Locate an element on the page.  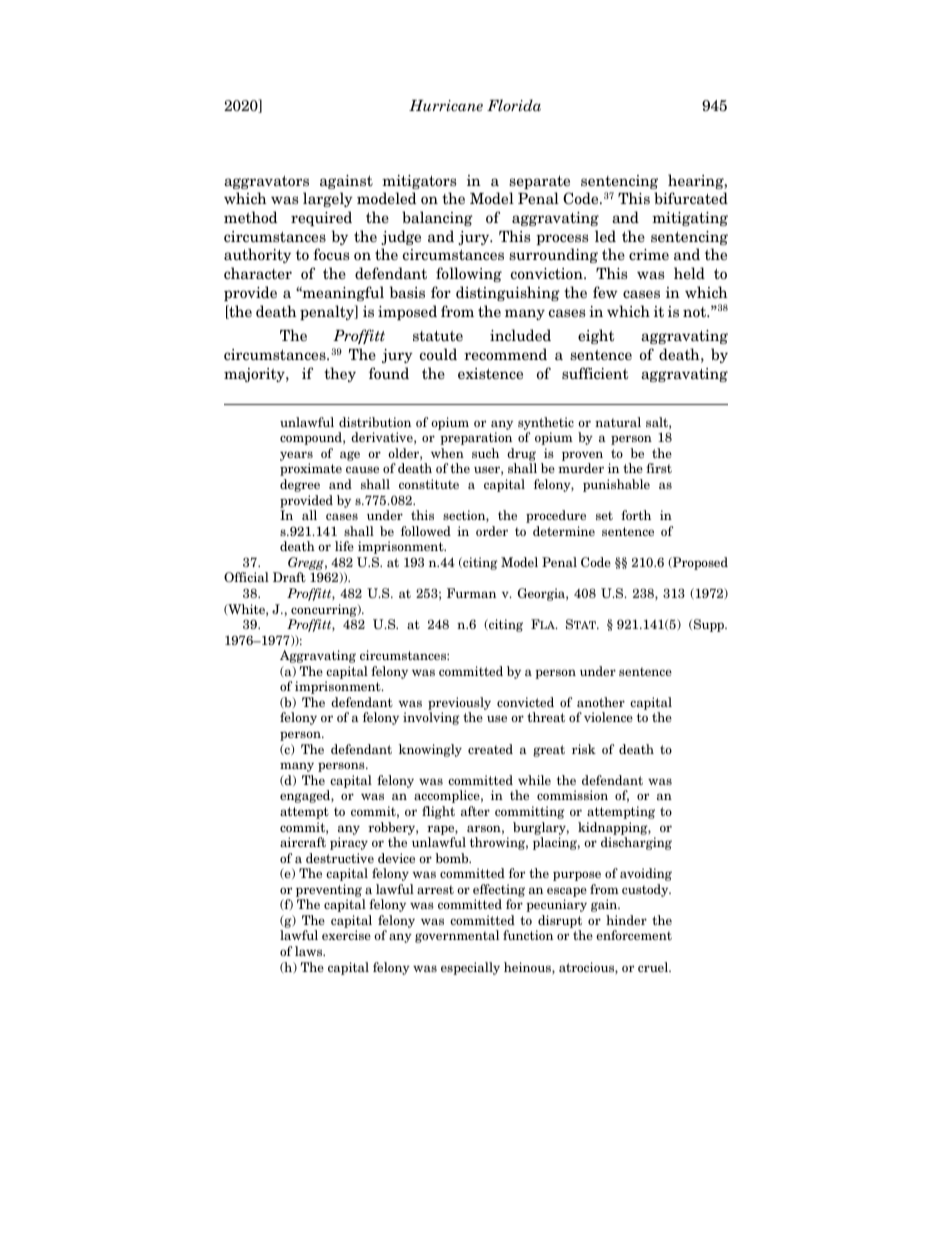
governmental is located at coordinates (457, 936).
